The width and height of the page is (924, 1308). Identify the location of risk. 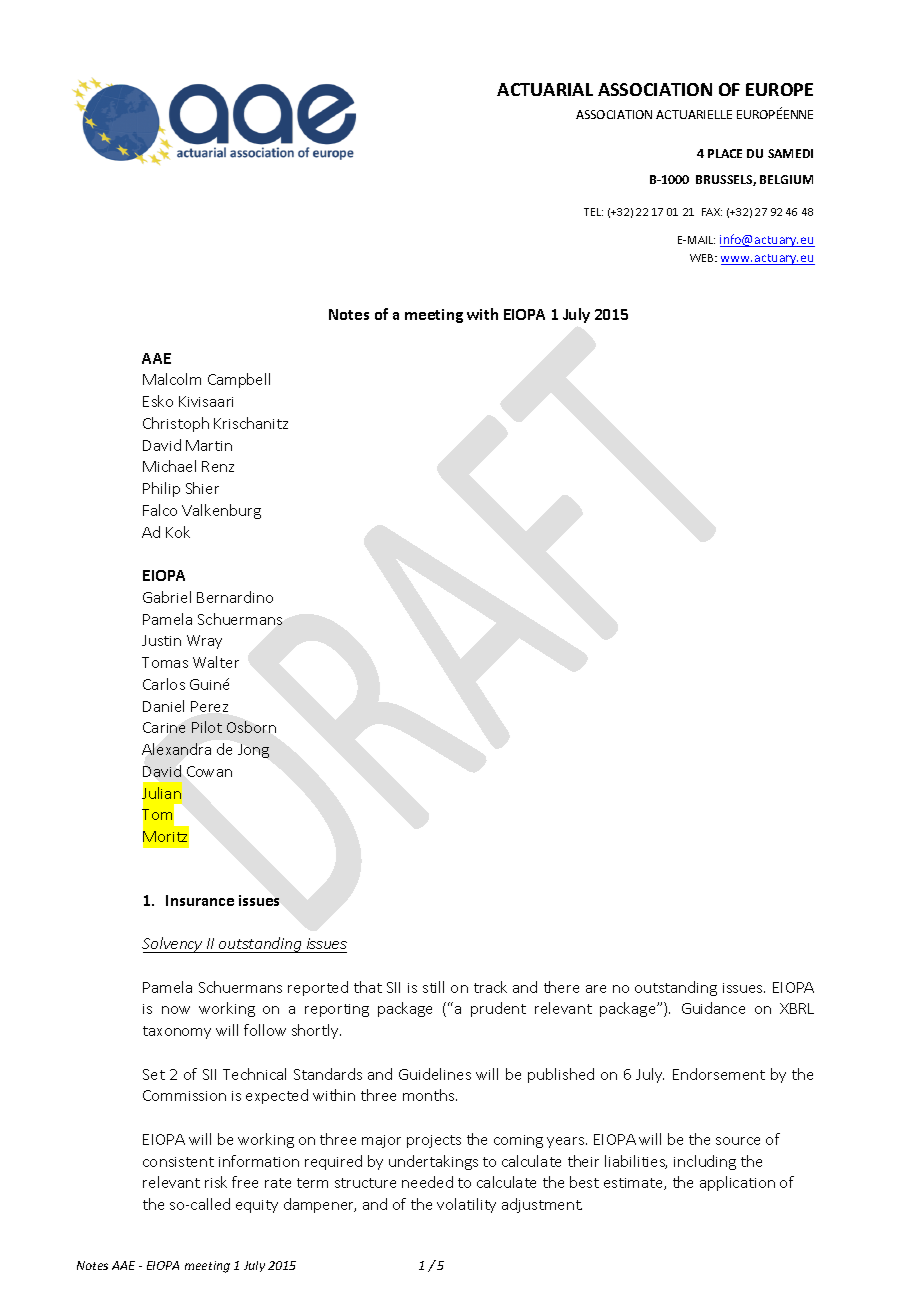
(216, 1182).
